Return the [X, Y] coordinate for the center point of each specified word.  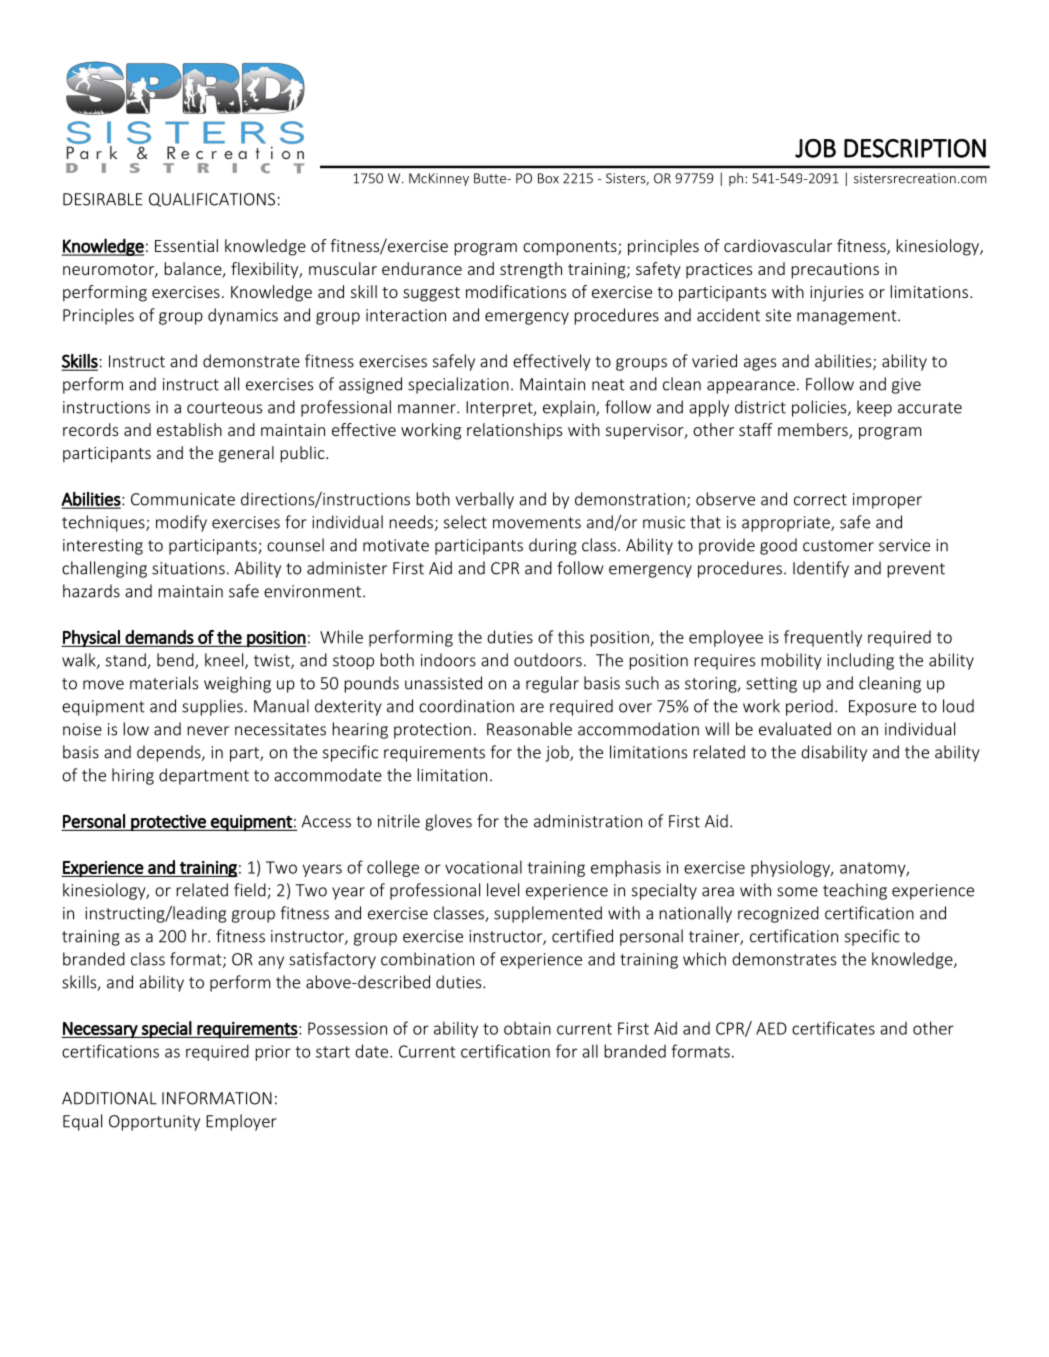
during [553, 546]
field [251, 891]
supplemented [548, 914]
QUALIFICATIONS [212, 200]
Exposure [882, 708]
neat [608, 385]
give [906, 386]
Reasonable [529, 729]
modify [181, 523]
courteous [224, 408]
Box [548, 178]
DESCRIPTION [915, 148]
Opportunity [154, 1123]
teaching [855, 891]
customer [838, 546]
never [208, 731]
